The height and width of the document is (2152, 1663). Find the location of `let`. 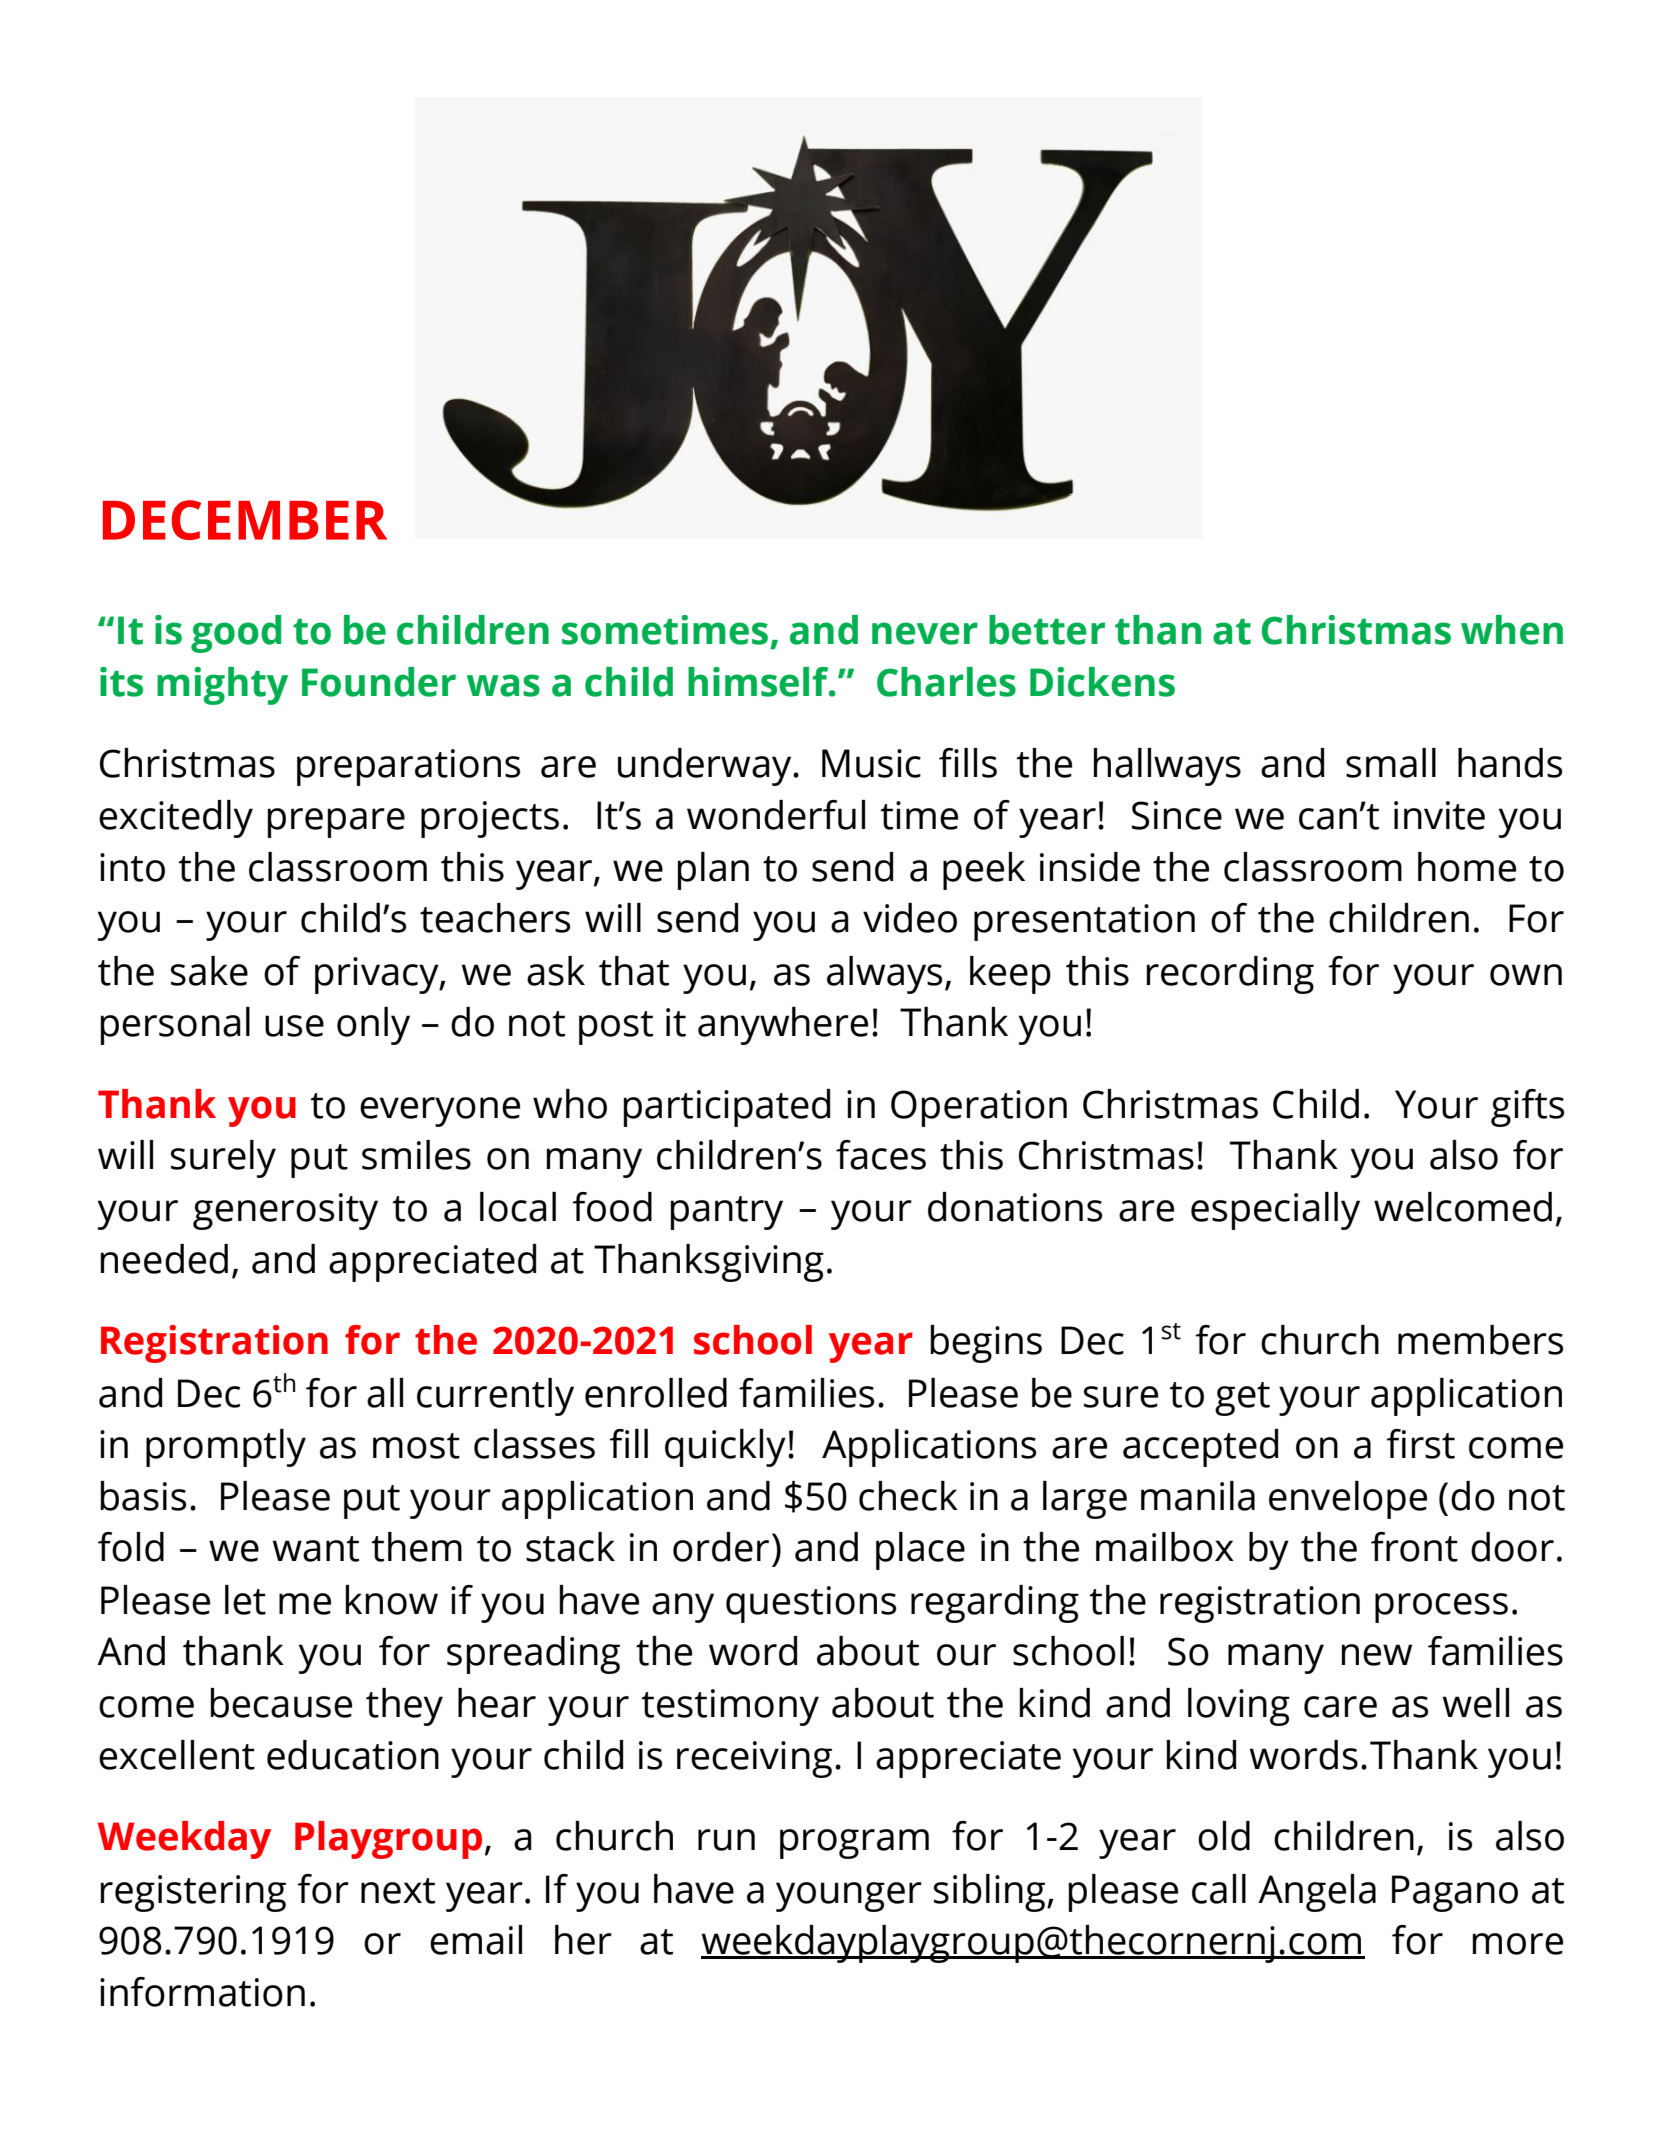

let is located at coordinates (245, 1600).
